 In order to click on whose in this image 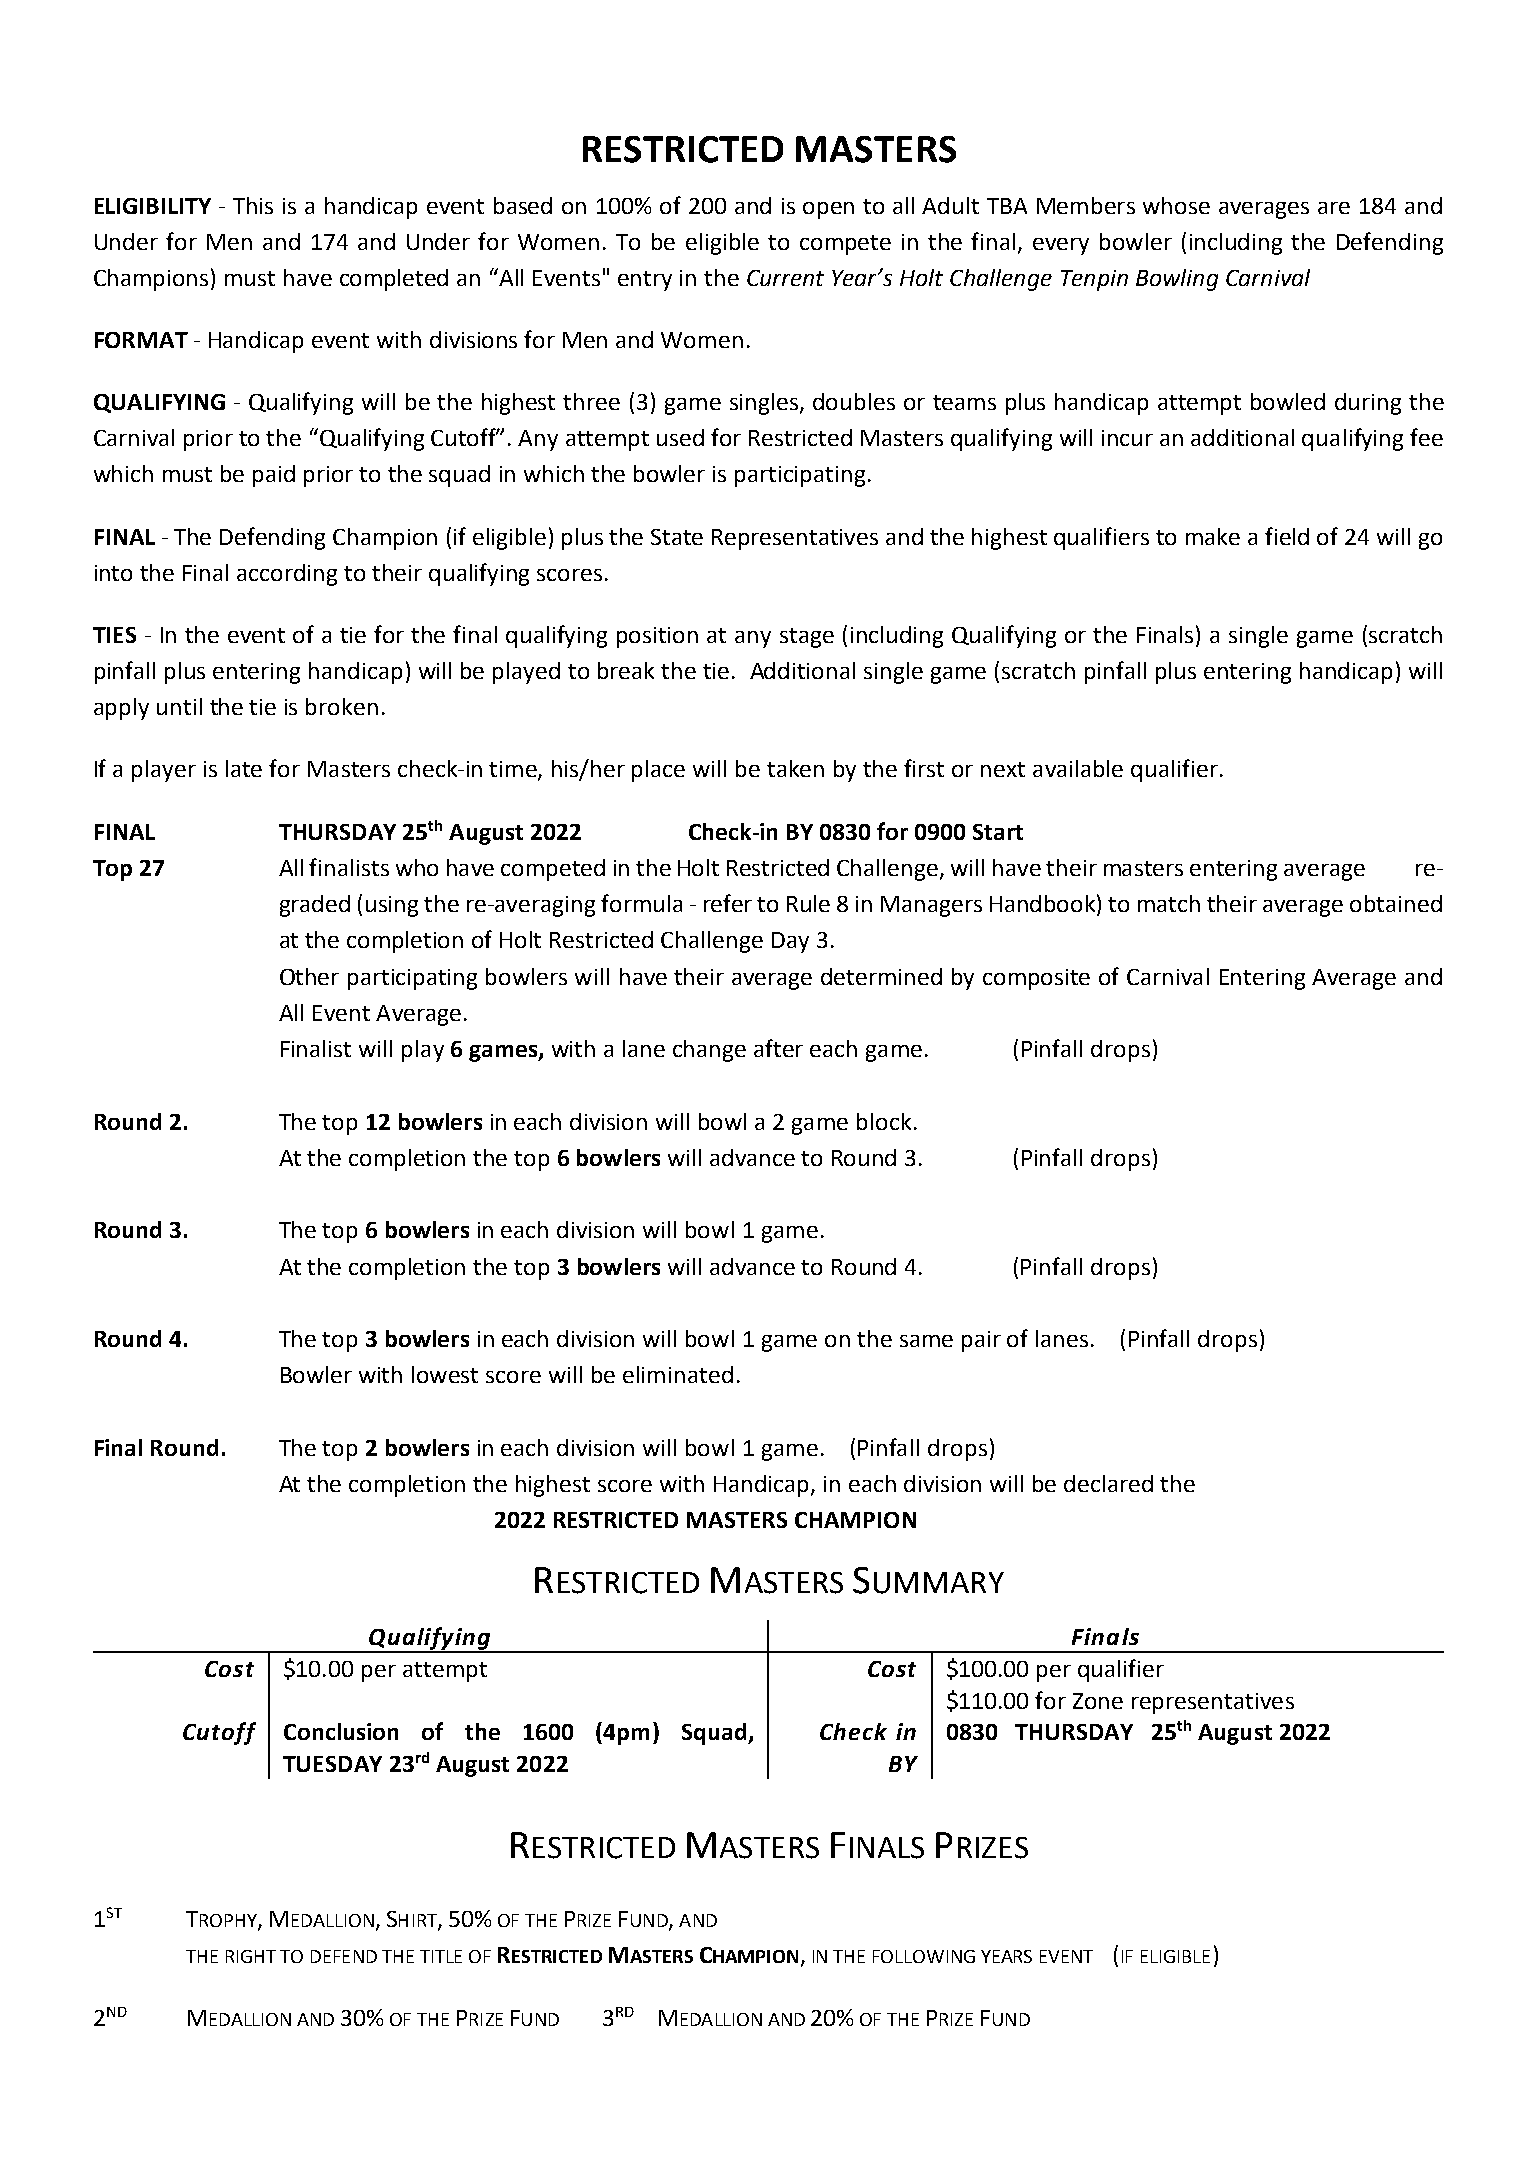, I will do `click(1176, 205)`.
